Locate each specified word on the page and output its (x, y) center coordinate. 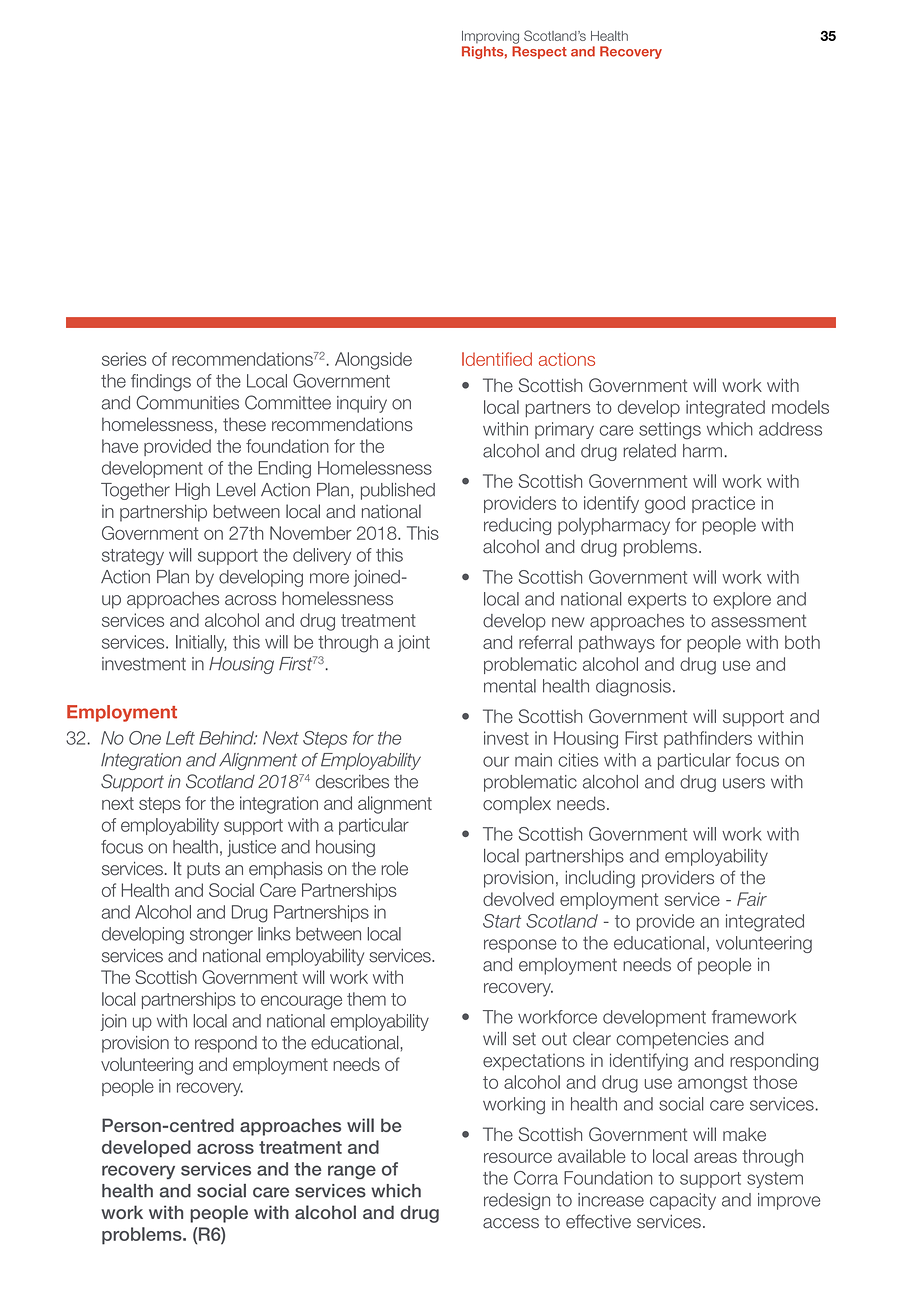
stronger (221, 936)
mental (510, 686)
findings (161, 383)
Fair (752, 899)
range (352, 1172)
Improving (490, 37)
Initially (201, 643)
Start (502, 921)
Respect (539, 52)
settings (670, 431)
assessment (758, 621)
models (800, 407)
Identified (497, 359)
